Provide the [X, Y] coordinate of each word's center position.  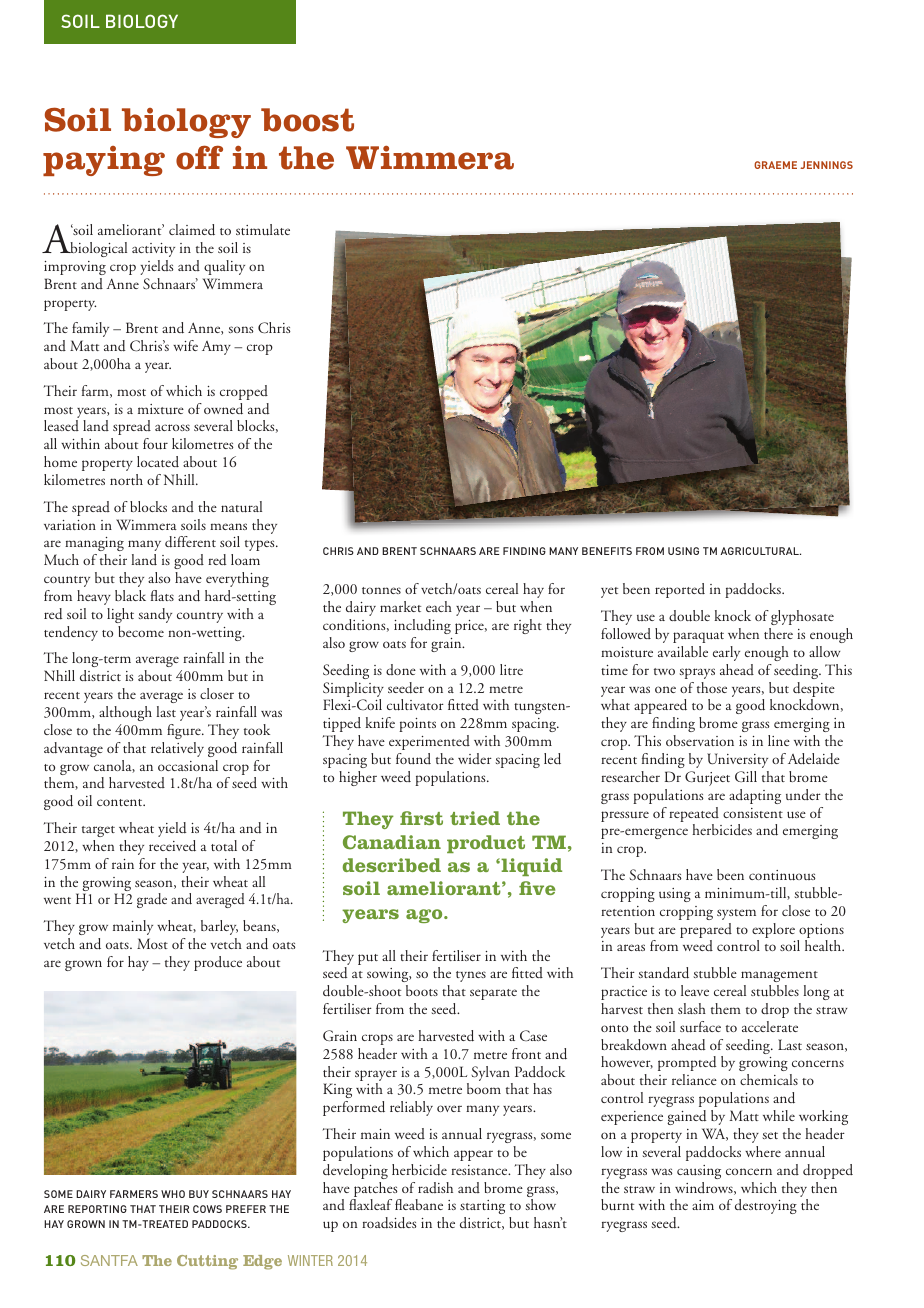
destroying [766, 1206]
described [392, 865]
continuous [782, 875]
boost [307, 120]
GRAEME [775, 165]
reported [680, 590]
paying [104, 161]
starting [482, 1209]
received [172, 846]
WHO [173, 1194]
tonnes [381, 590]
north [126, 479]
